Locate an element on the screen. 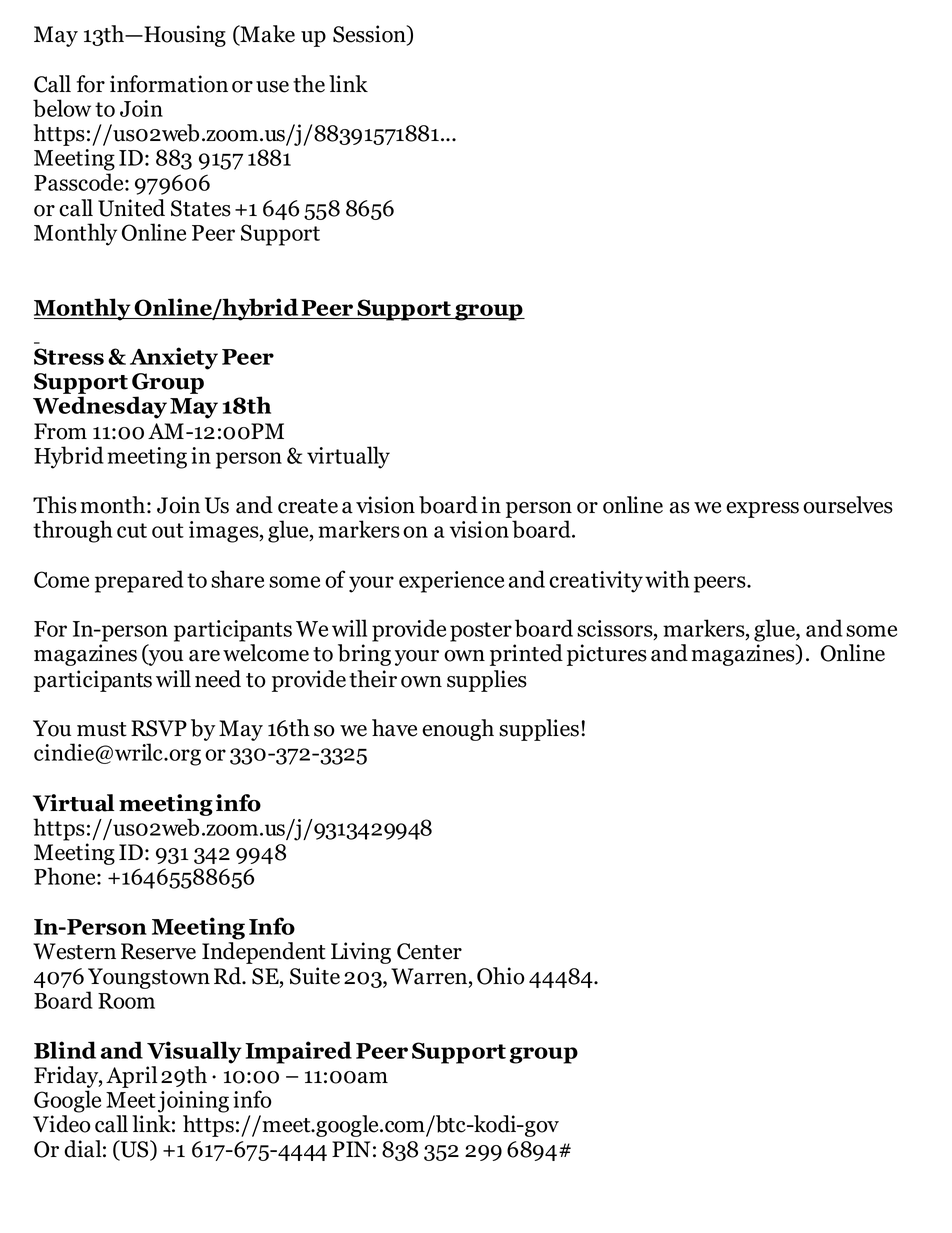  create is located at coordinates (308, 506).
